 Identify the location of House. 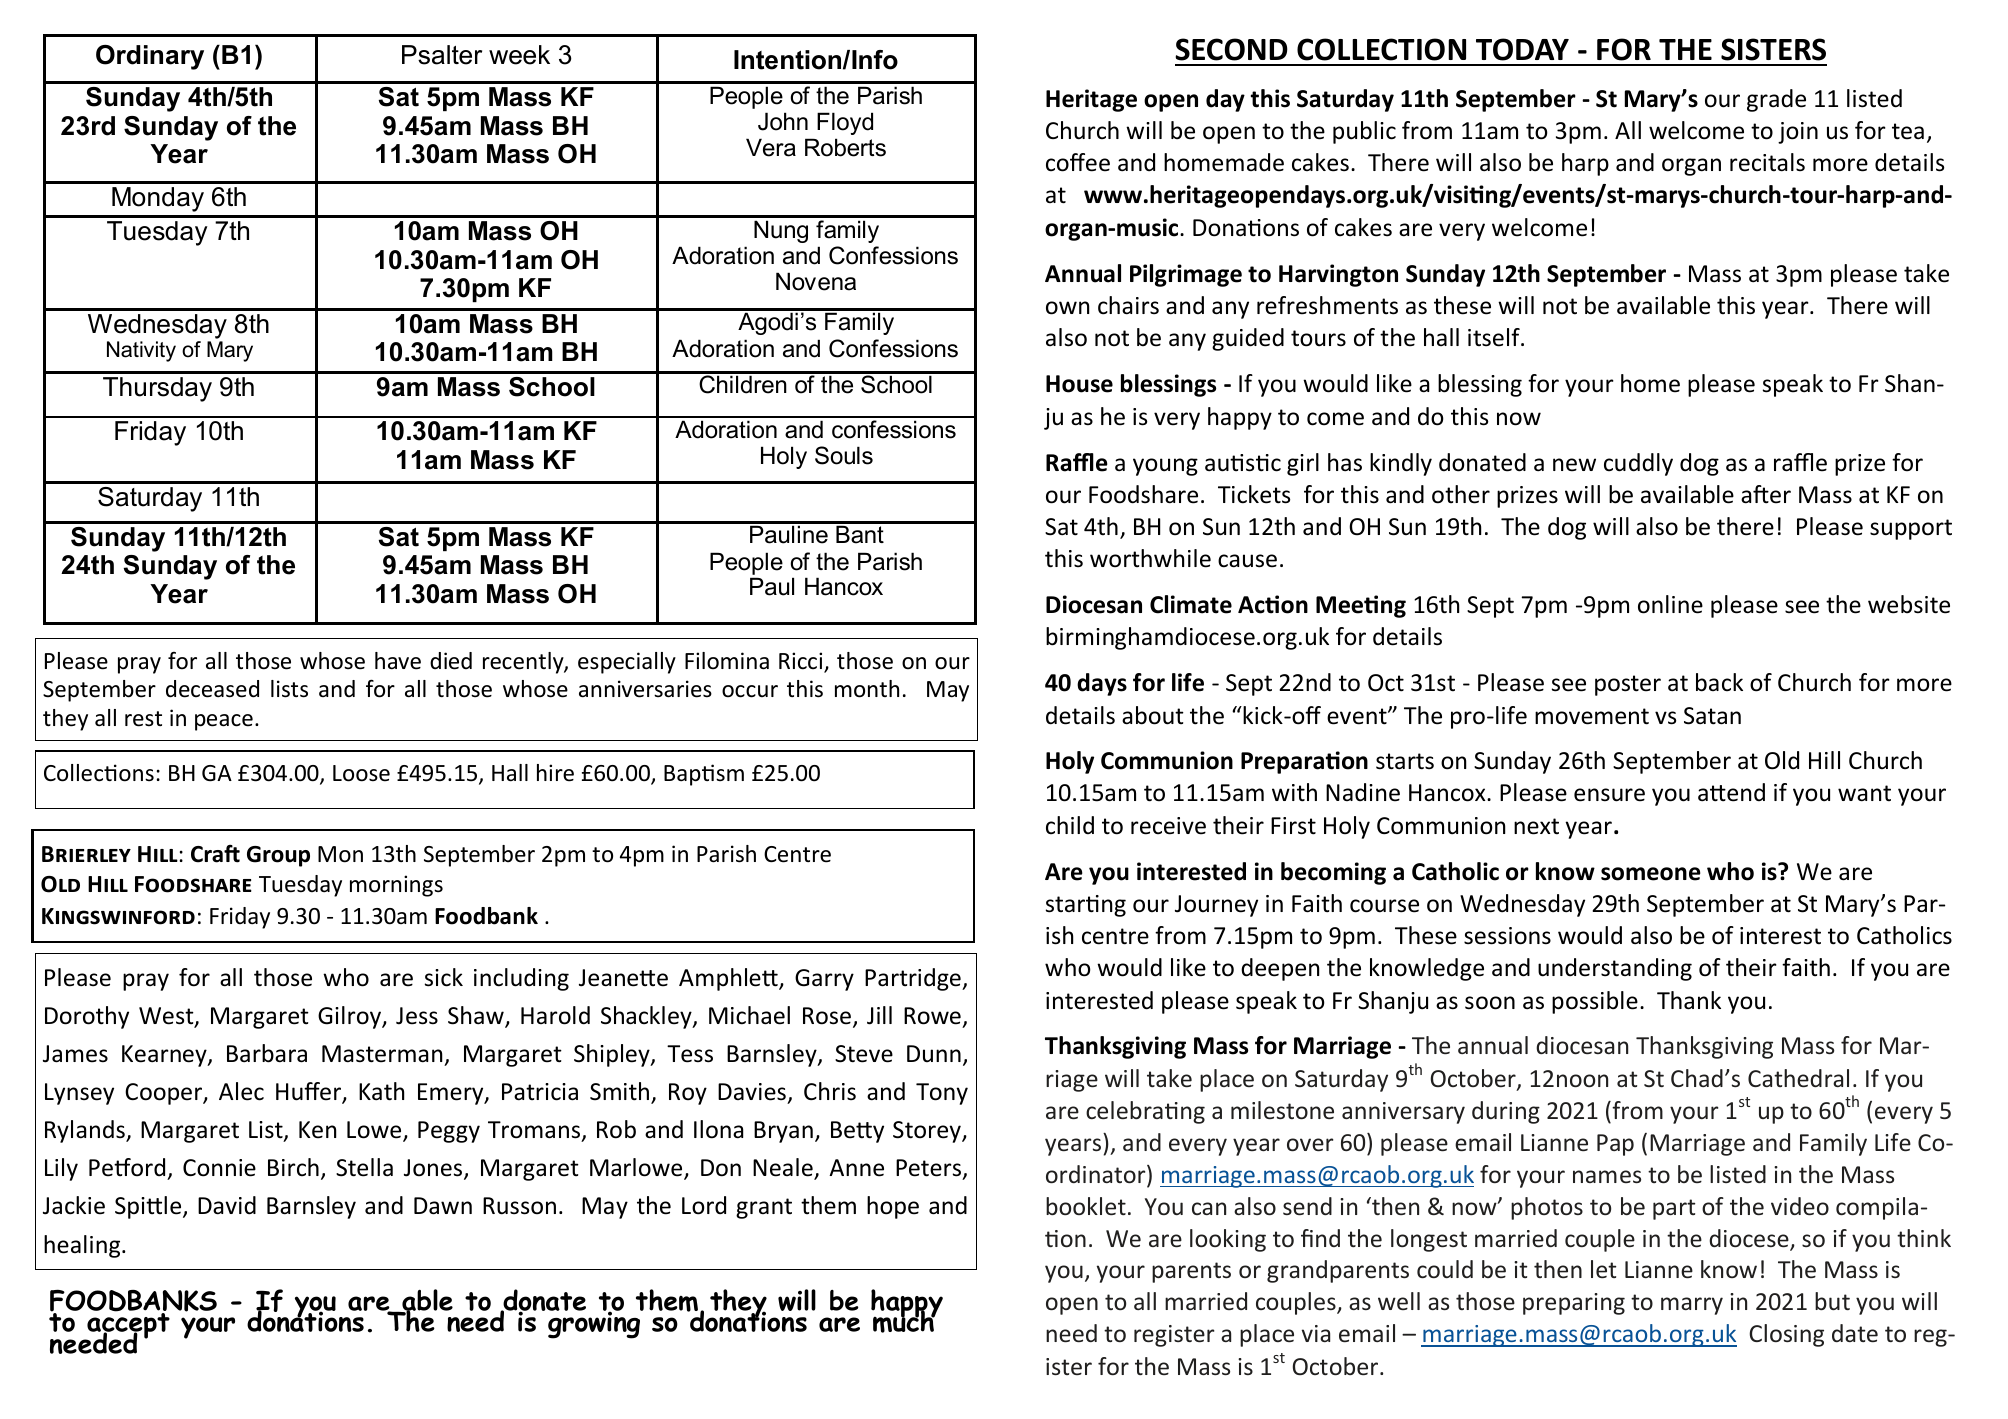
(1079, 384).
